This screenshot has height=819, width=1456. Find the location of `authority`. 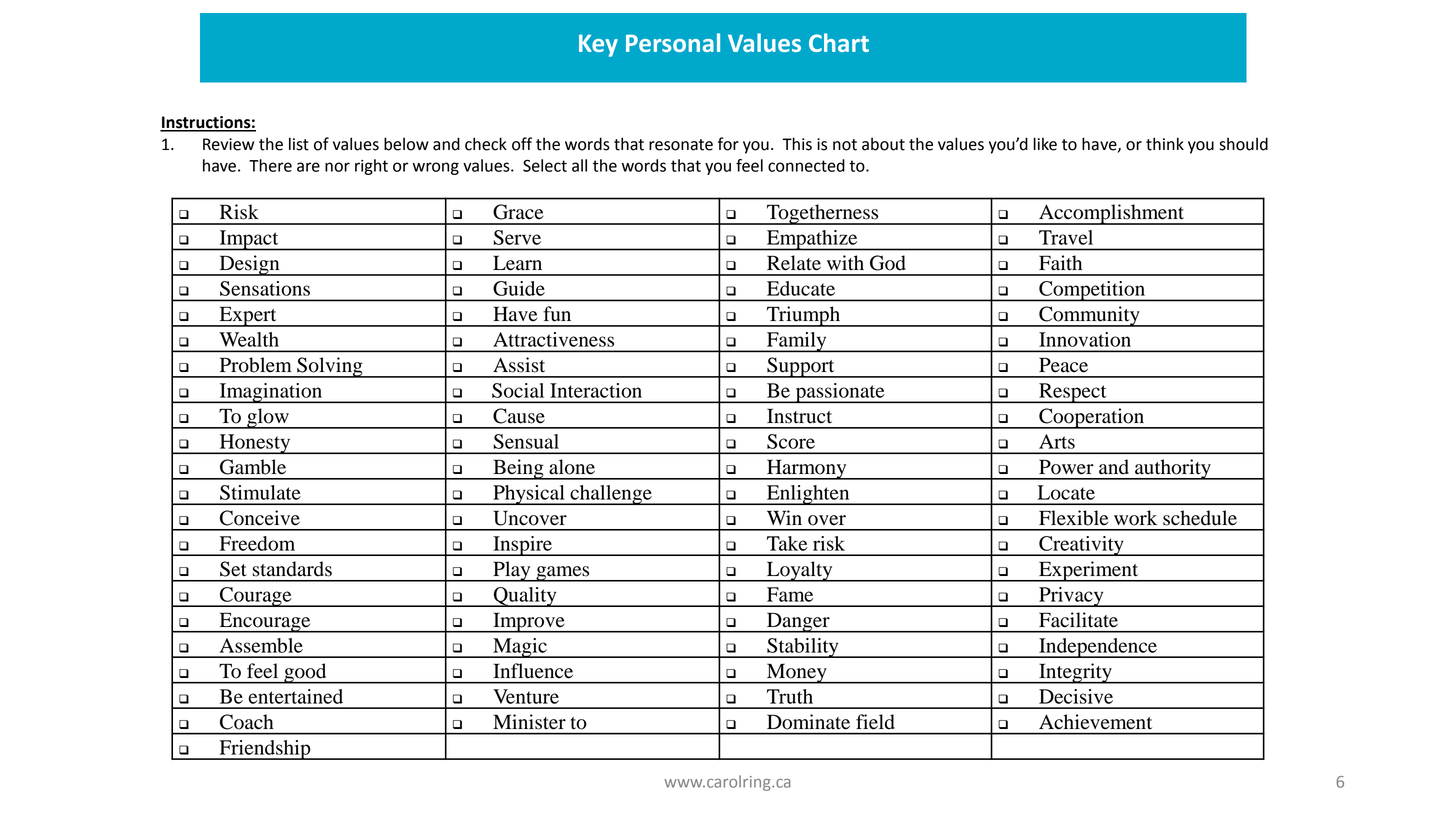

authority is located at coordinates (1173, 469).
